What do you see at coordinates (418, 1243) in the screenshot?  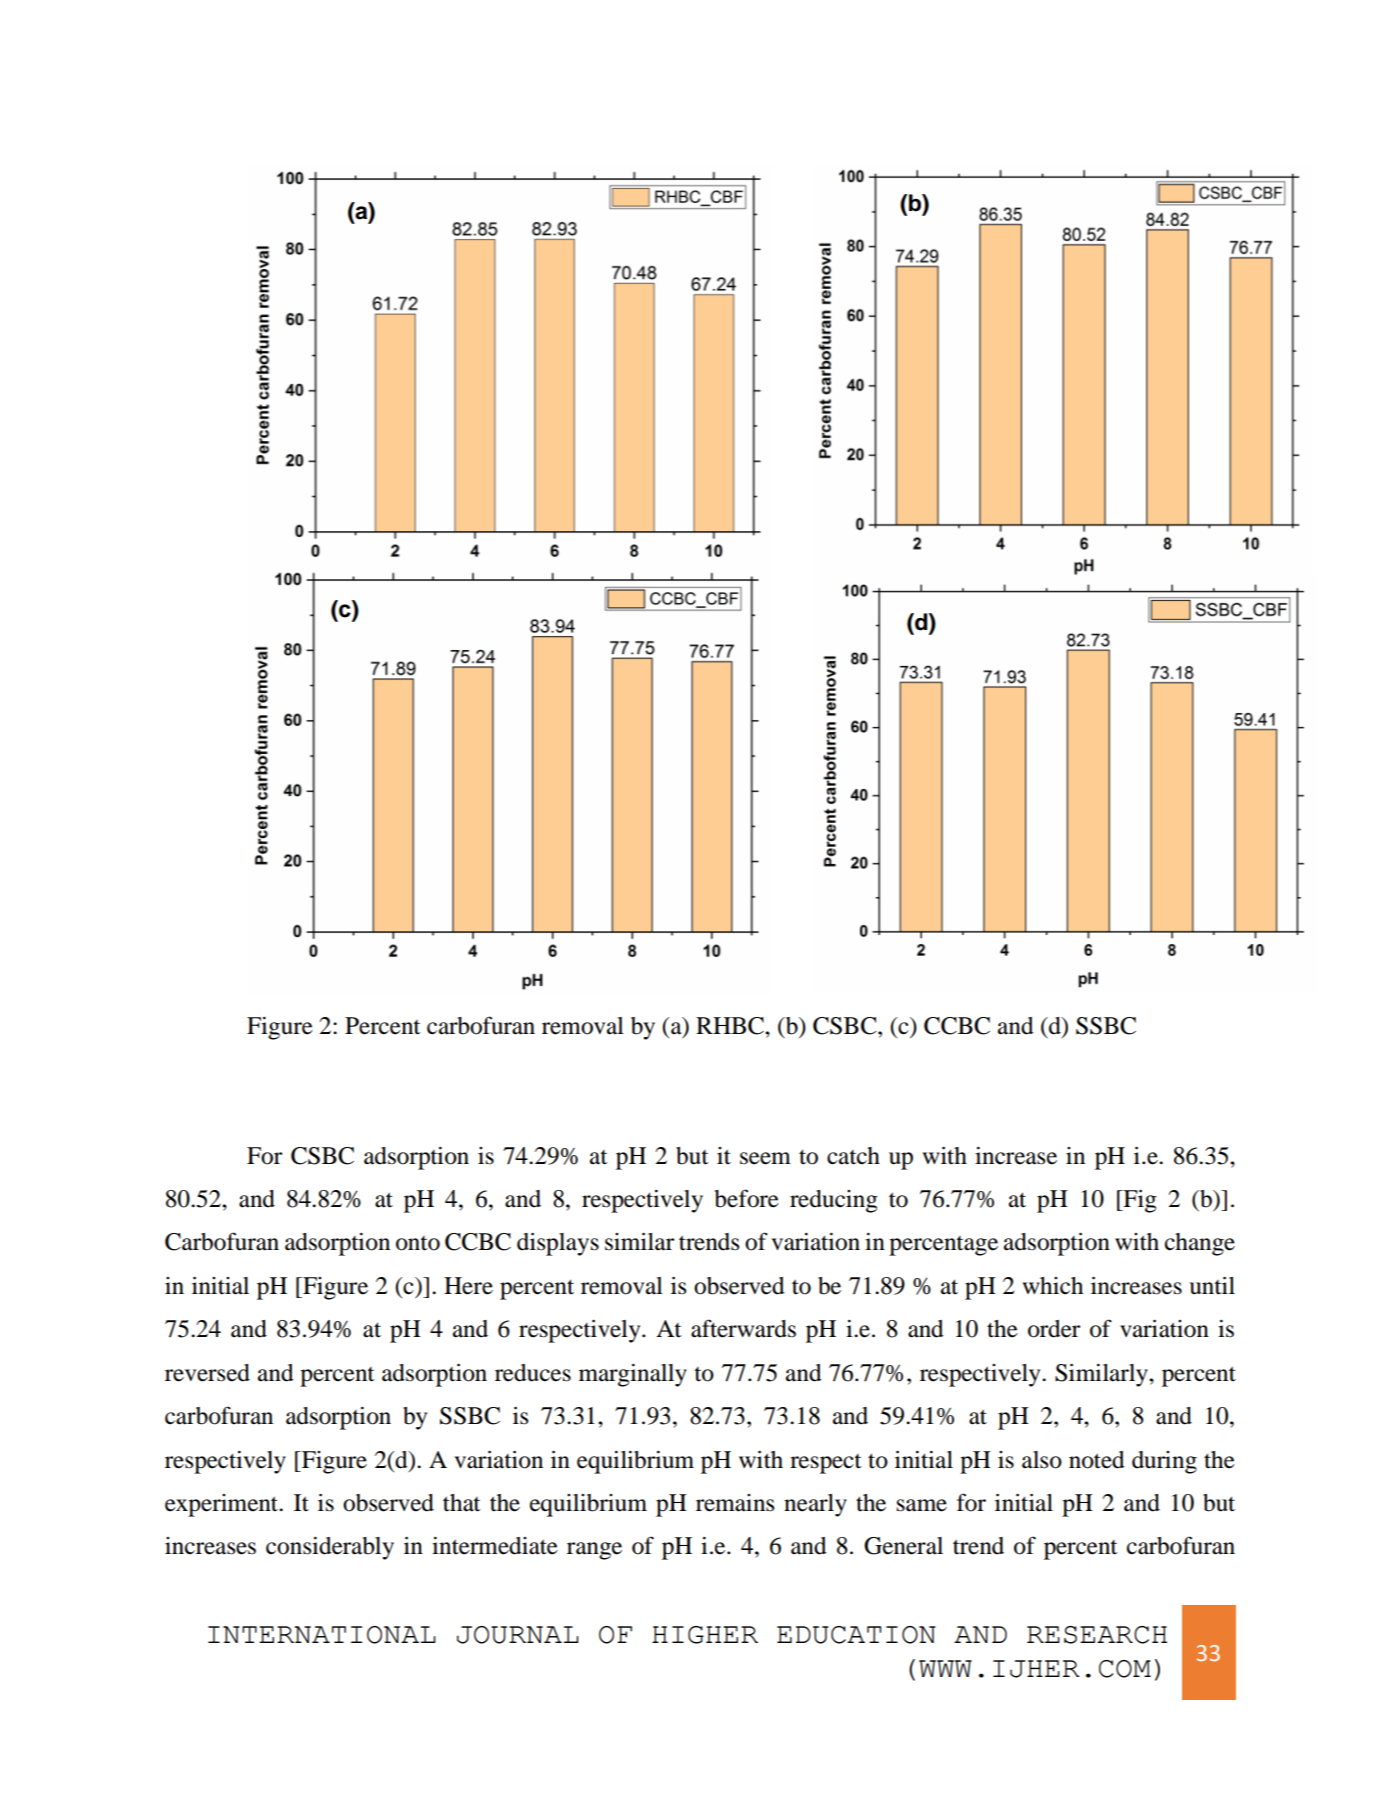 I see `onto` at bounding box center [418, 1243].
